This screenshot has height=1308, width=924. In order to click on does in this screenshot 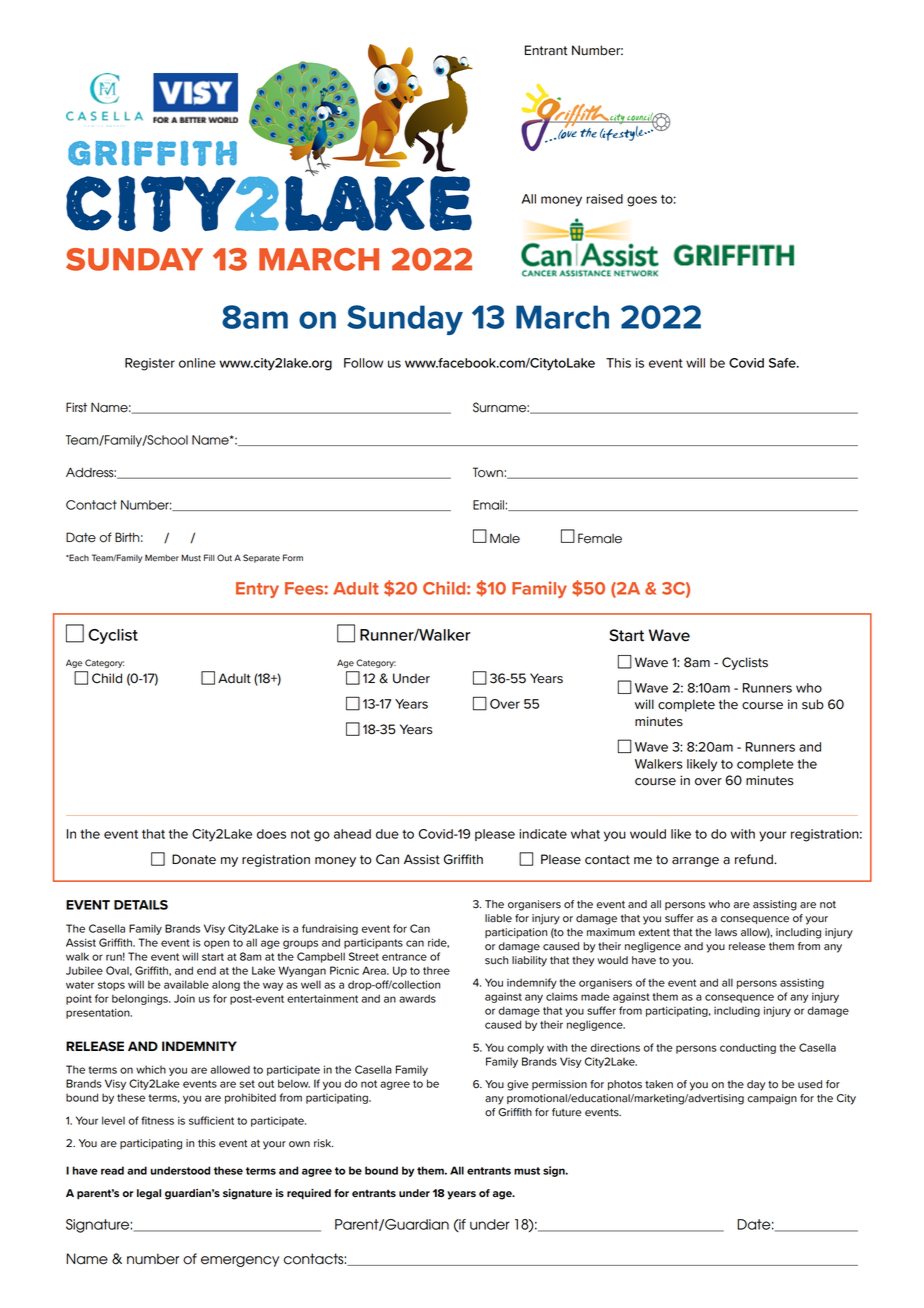, I will do `click(271, 834)`.
